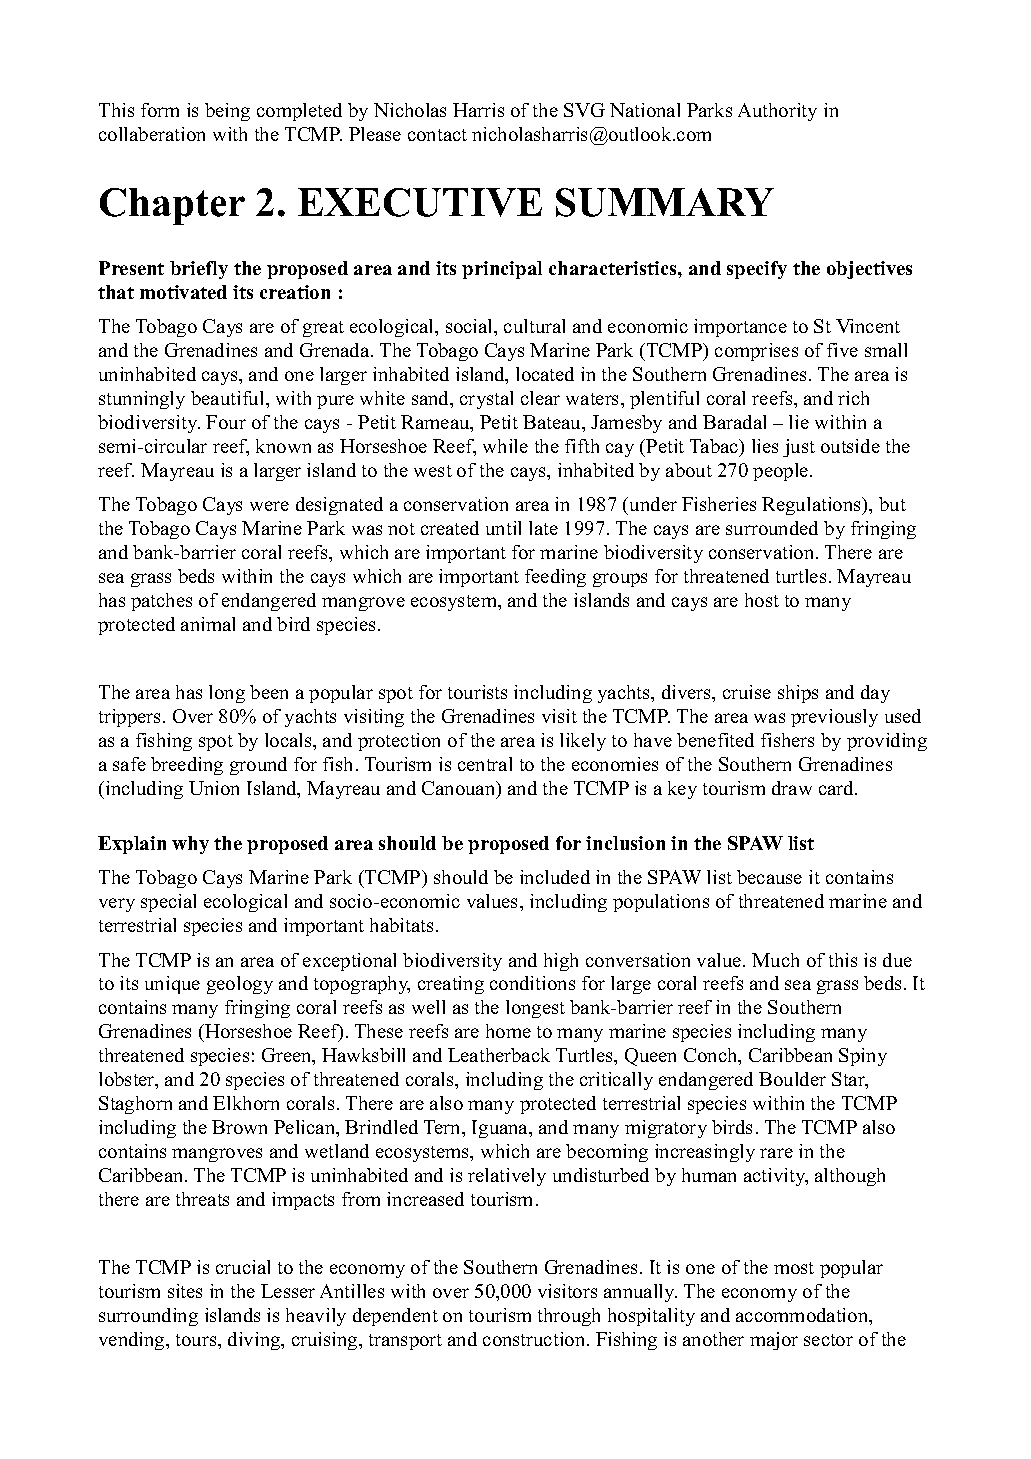 The width and height of the screenshot is (1031, 1459). Describe the element at coordinates (505, 446) in the screenshot. I see `while` at that location.
